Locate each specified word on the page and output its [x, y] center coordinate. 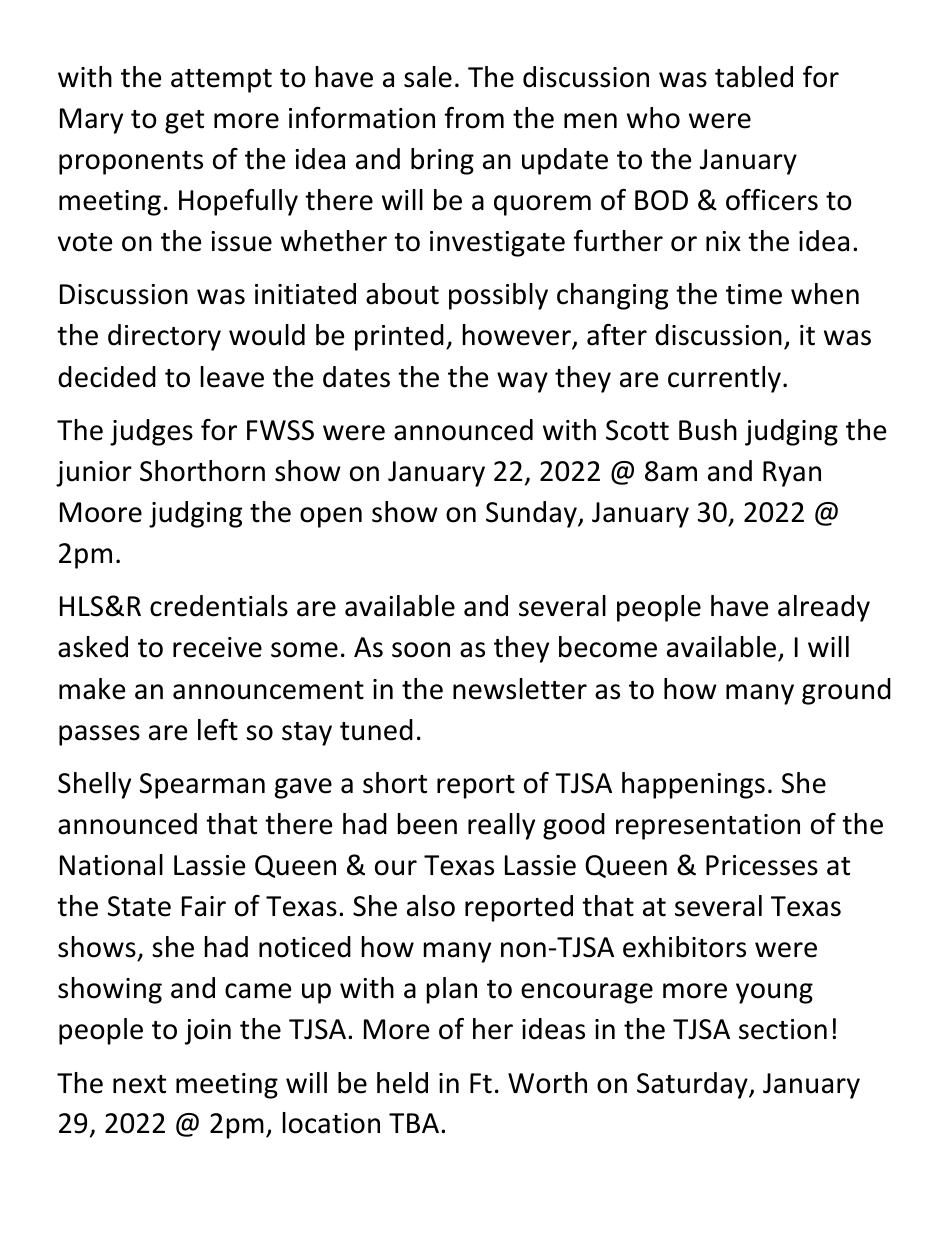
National [111, 865]
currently [724, 379]
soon [421, 650]
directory [164, 337]
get [184, 122]
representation [708, 827]
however [518, 336]
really [501, 826]
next [139, 1084]
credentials [219, 606]
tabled [754, 77]
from [474, 118]
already [824, 608]
